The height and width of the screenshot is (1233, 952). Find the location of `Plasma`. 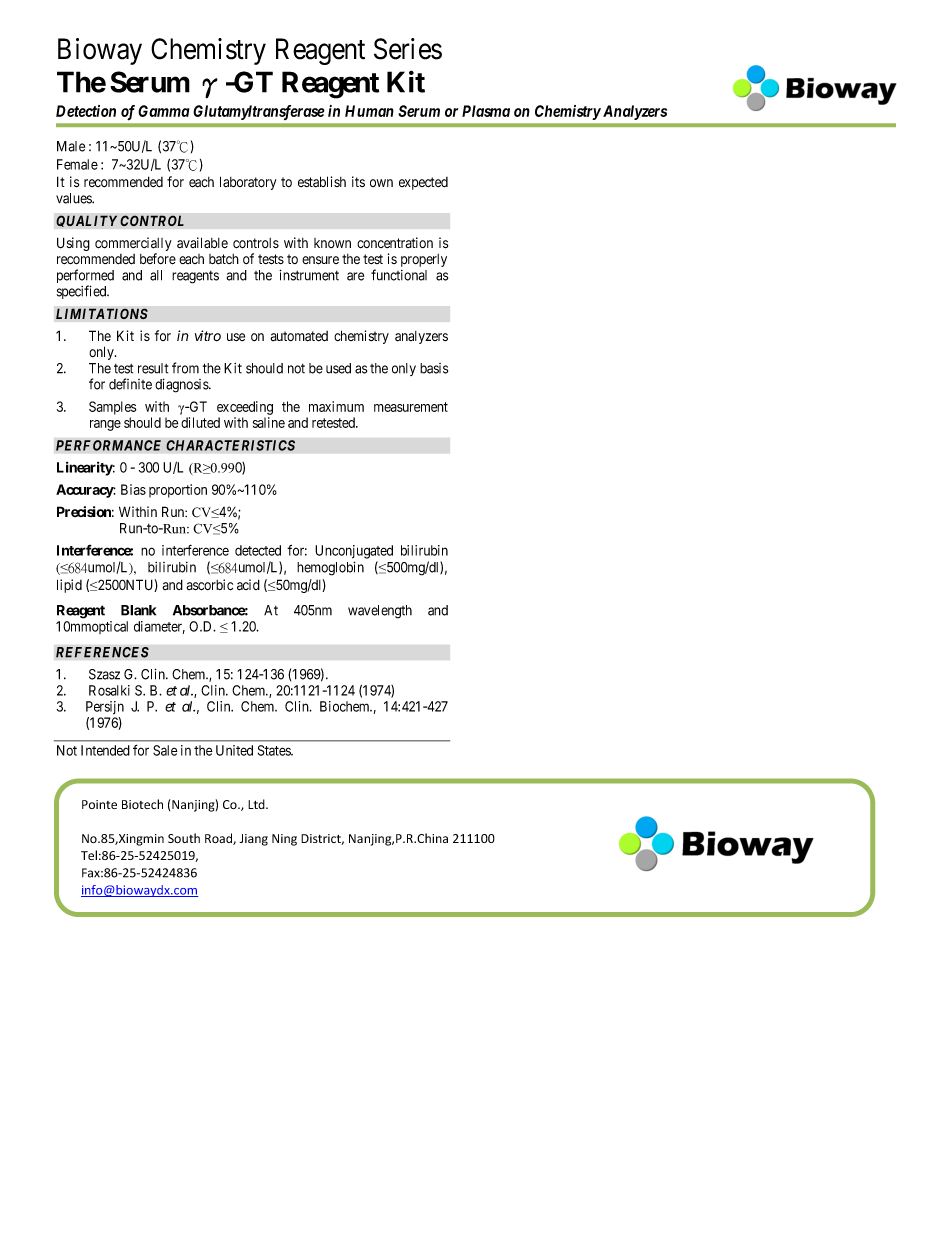

Plasma is located at coordinates (486, 111).
